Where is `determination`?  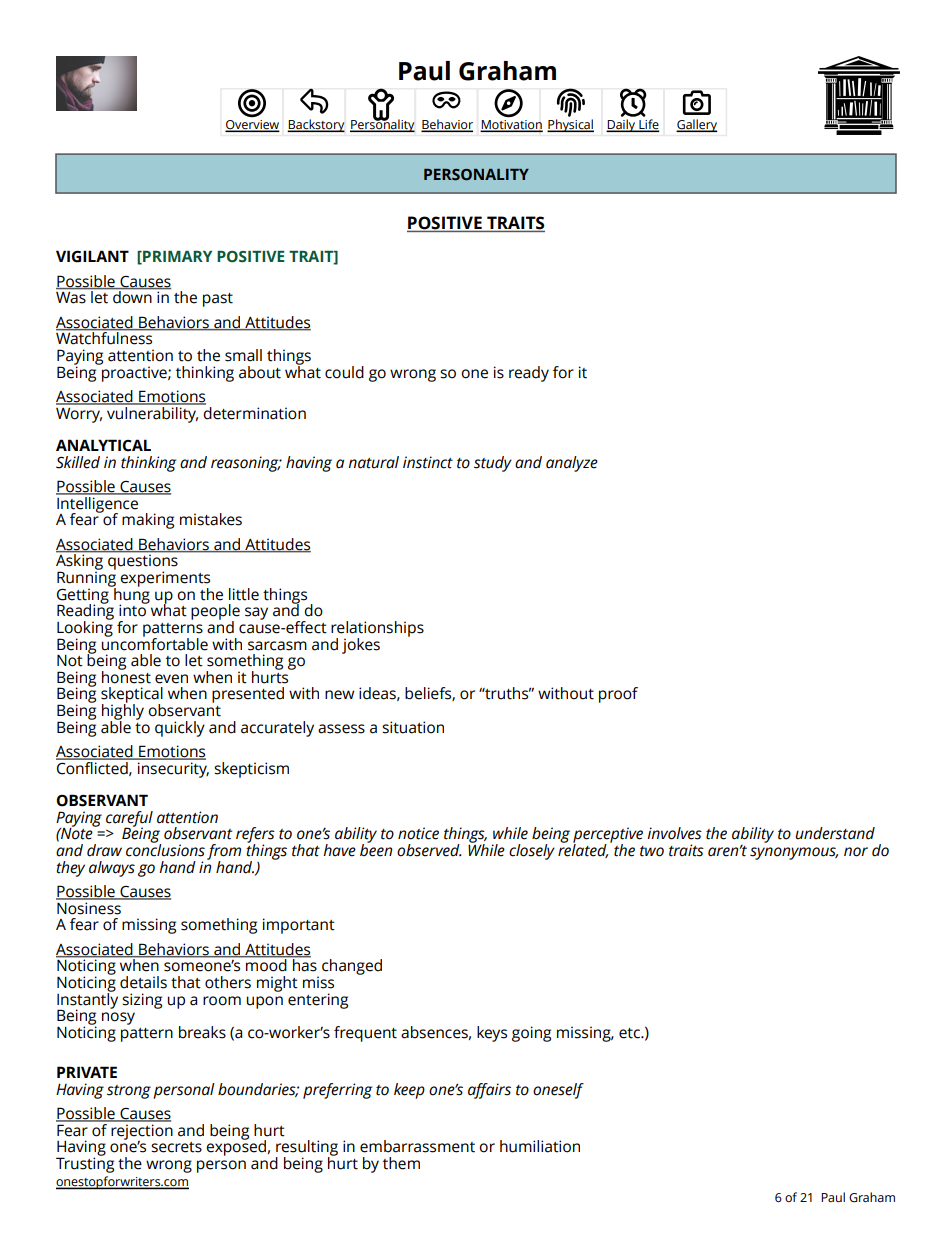 determination is located at coordinates (254, 412).
